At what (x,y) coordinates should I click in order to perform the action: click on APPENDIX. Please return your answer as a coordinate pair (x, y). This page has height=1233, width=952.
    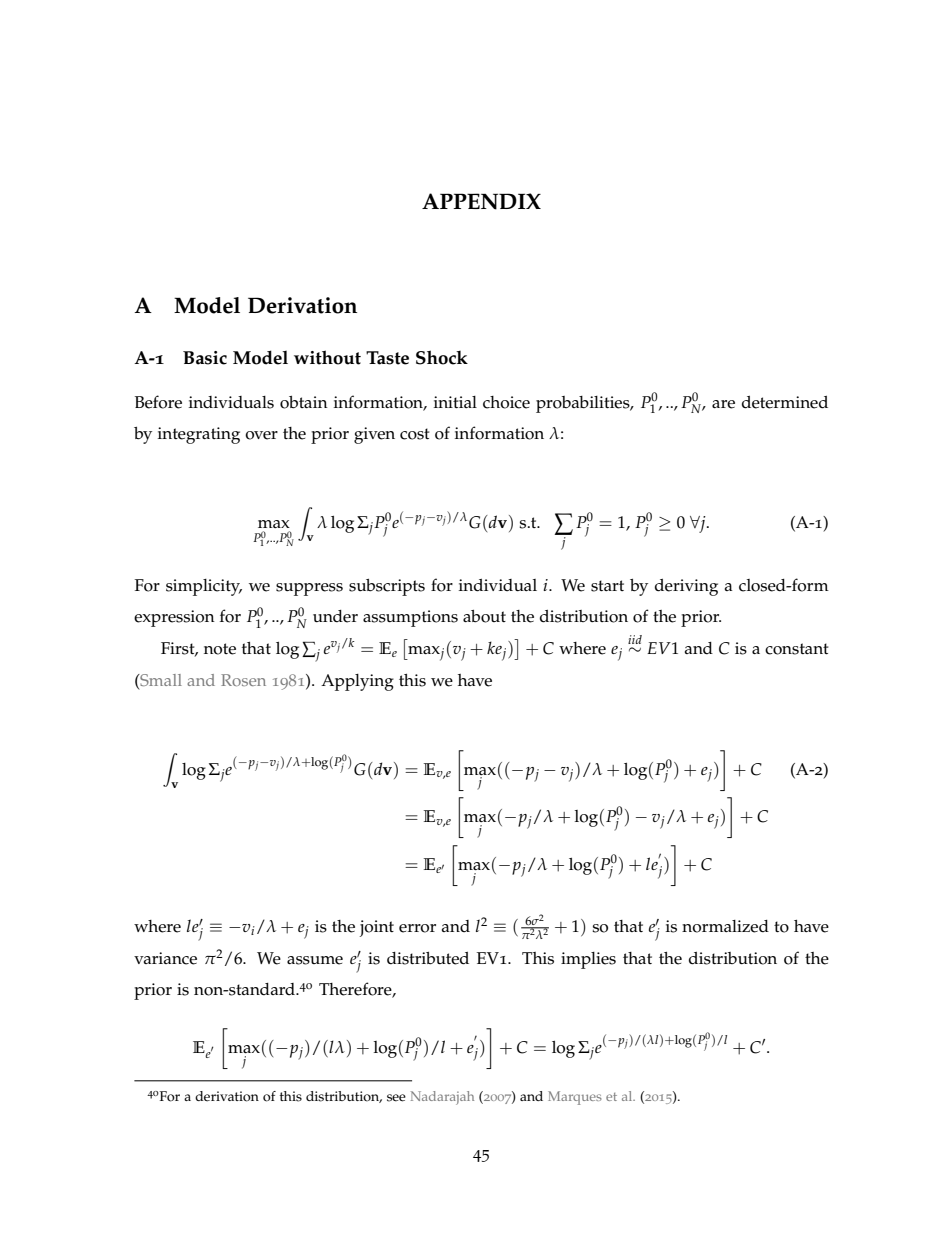
    Looking at the image, I should click on (481, 201).
